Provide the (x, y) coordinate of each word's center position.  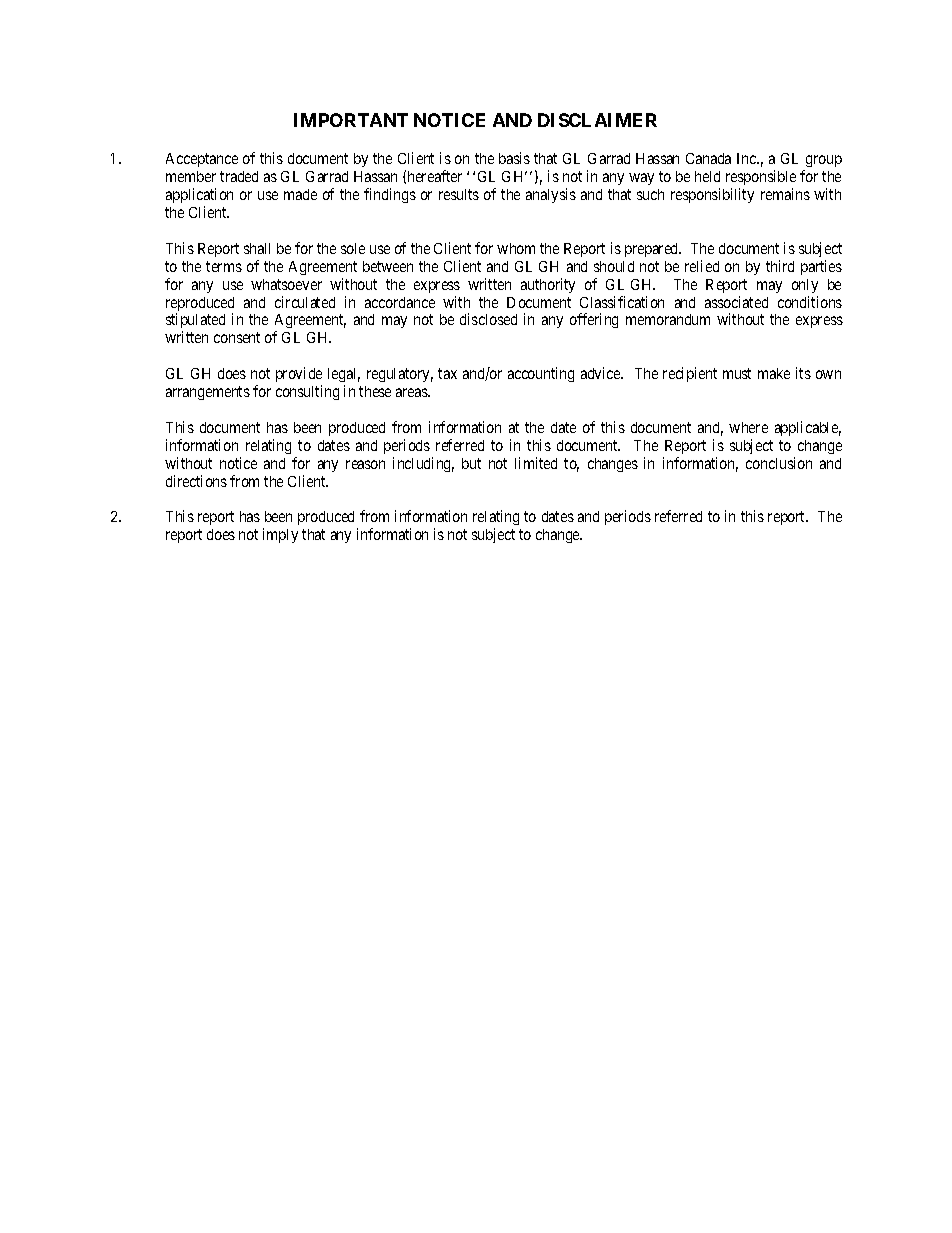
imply (280, 535)
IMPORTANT (351, 120)
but (471, 463)
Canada (708, 158)
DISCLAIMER (597, 120)
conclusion (779, 463)
